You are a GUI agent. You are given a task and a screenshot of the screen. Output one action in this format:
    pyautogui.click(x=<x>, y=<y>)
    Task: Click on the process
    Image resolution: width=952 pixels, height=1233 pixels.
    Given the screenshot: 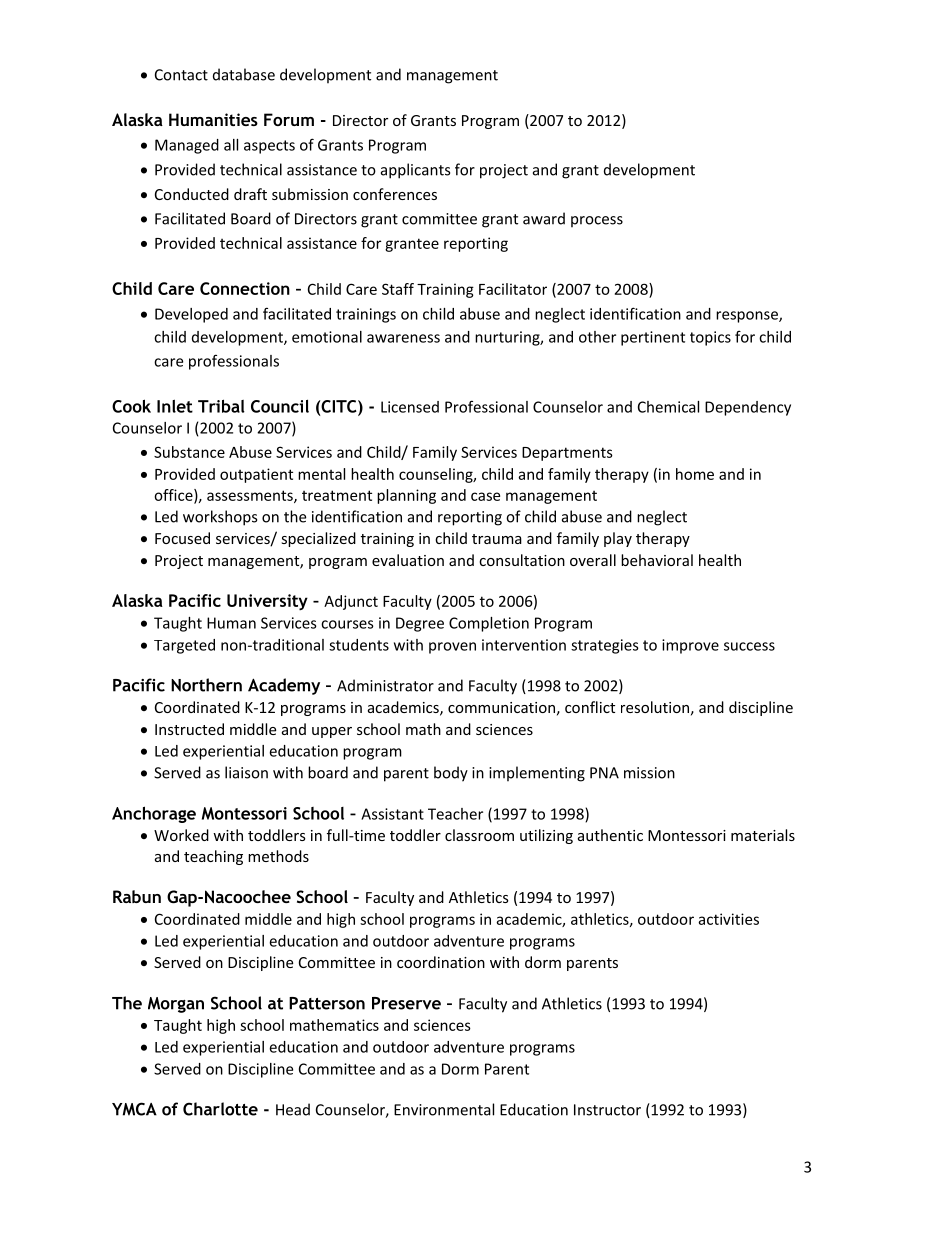 What is the action you would take?
    pyautogui.click(x=597, y=222)
